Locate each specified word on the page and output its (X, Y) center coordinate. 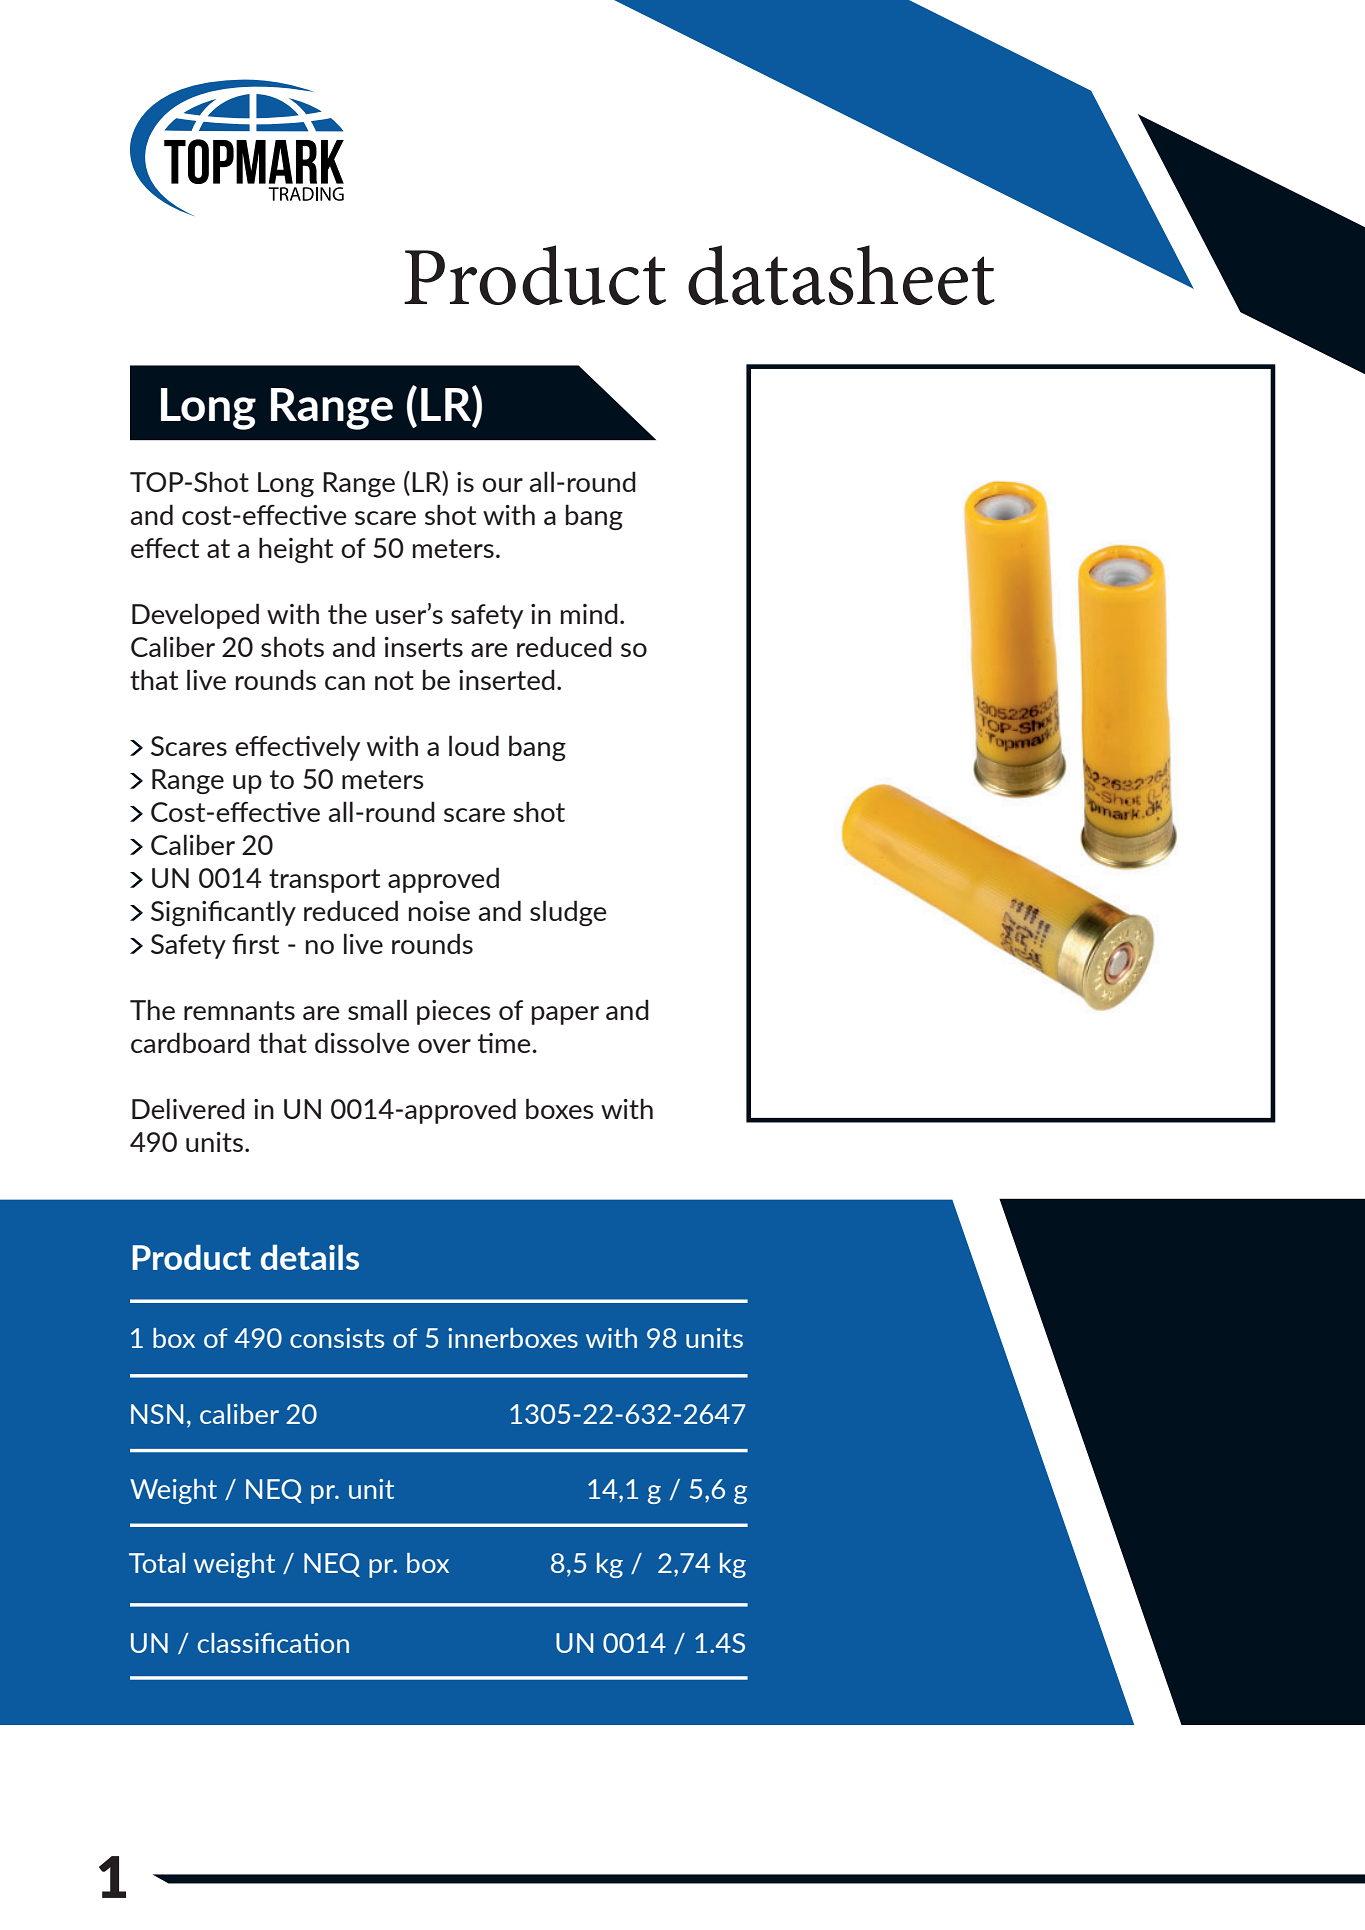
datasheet (841, 275)
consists (337, 1338)
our (502, 485)
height (296, 550)
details (310, 1257)
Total (157, 1563)
